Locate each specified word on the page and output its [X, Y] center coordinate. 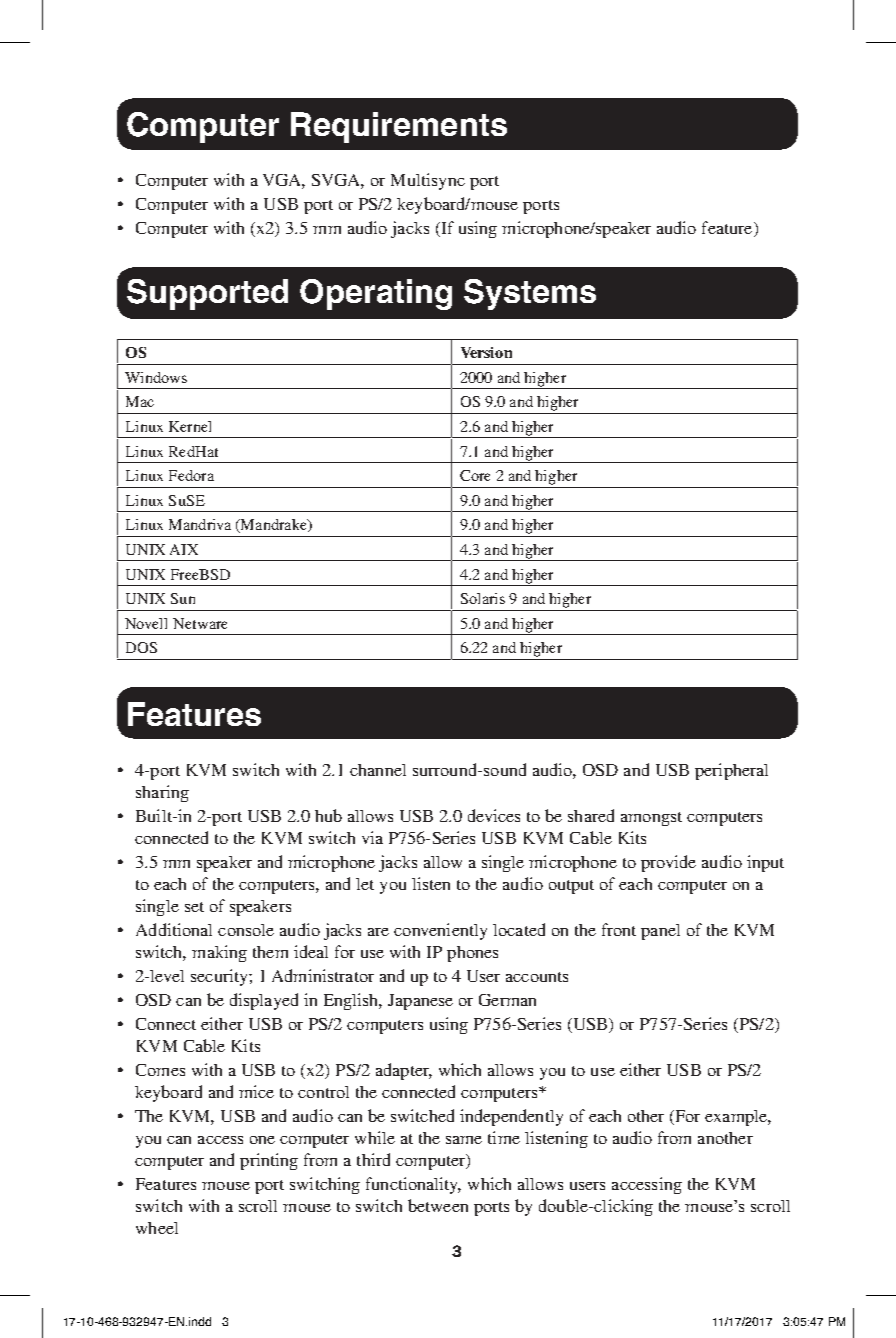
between [438, 1205]
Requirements [399, 127]
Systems [530, 294]
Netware [200, 623]
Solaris [483, 598]
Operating [376, 294]
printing [269, 1161]
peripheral [731, 771]
